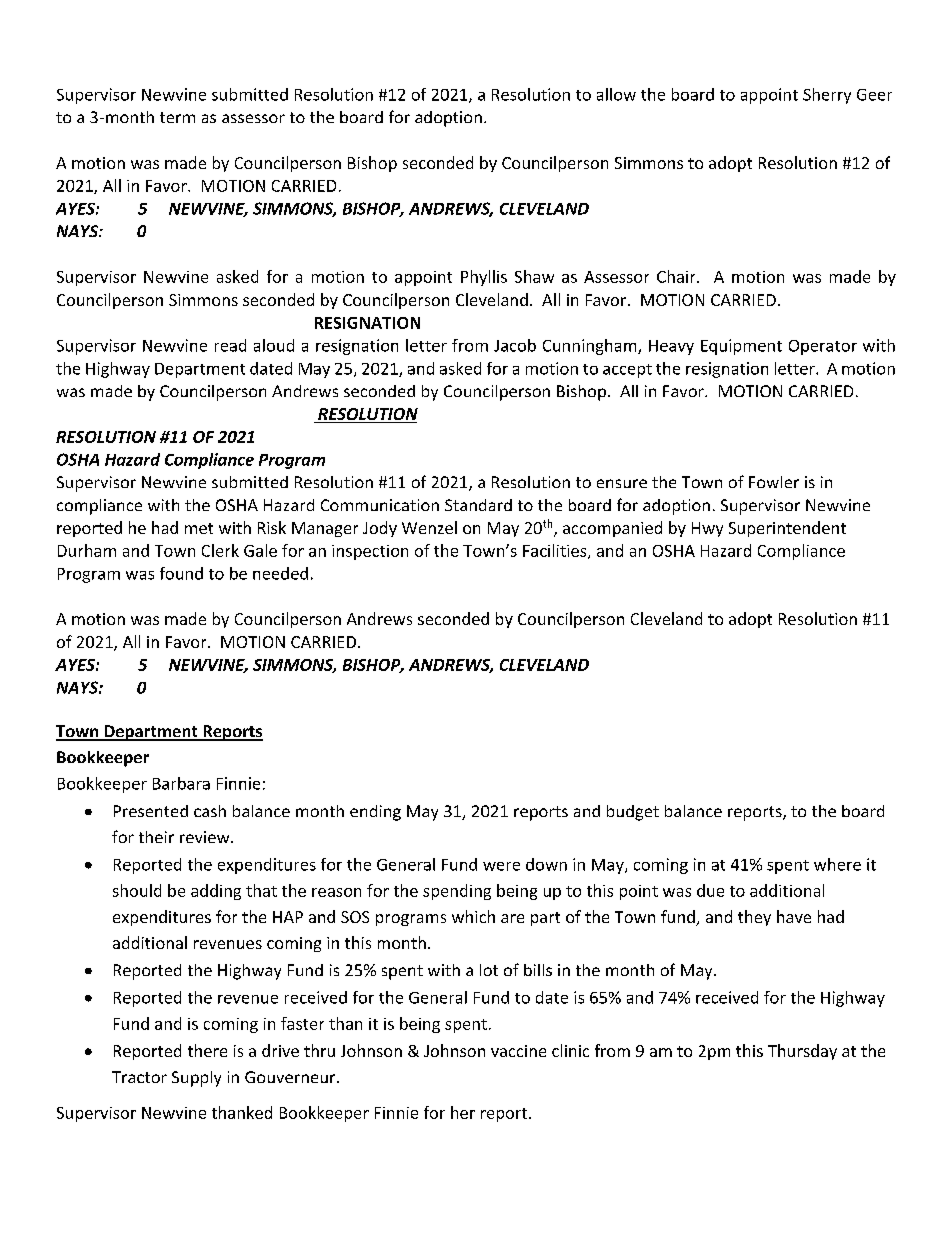 This image has height=1233, width=952. What do you see at coordinates (501, 866) in the image?
I see `were` at bounding box center [501, 866].
